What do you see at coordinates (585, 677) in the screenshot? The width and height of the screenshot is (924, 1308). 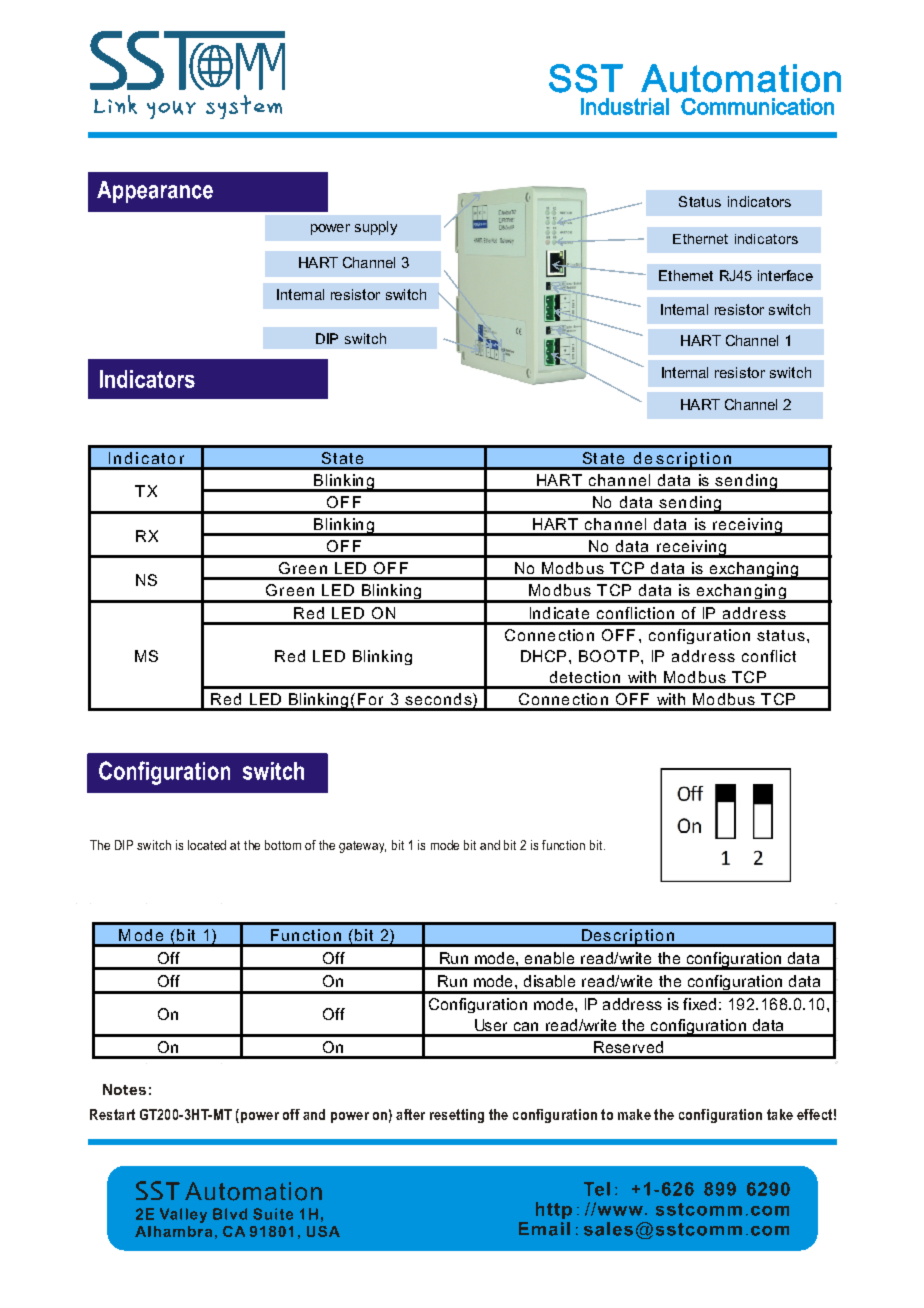 I see `detection` at bounding box center [585, 677].
